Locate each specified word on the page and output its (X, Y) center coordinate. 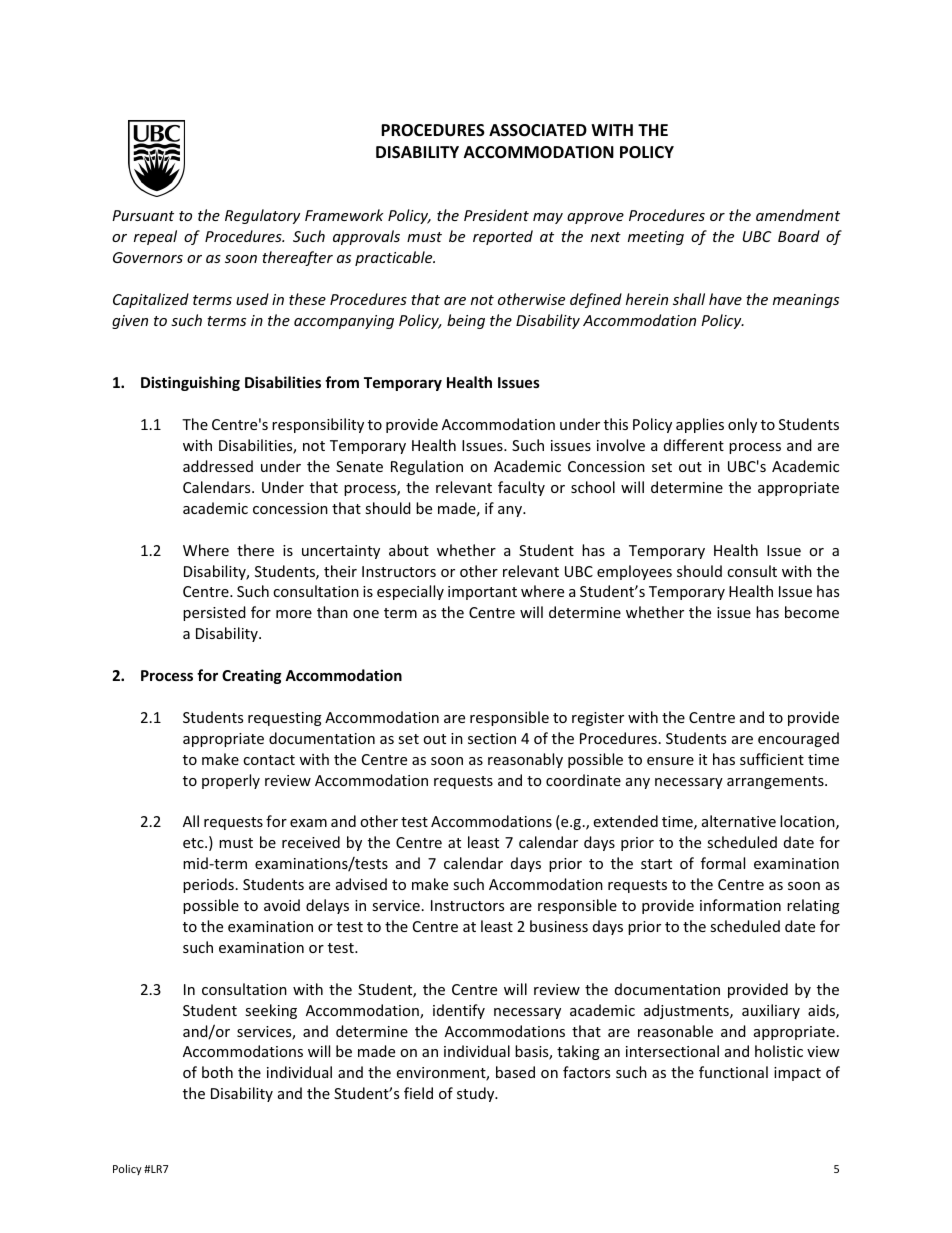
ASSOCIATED (538, 130)
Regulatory (262, 216)
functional (733, 1072)
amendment (798, 215)
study (477, 1094)
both (217, 1072)
